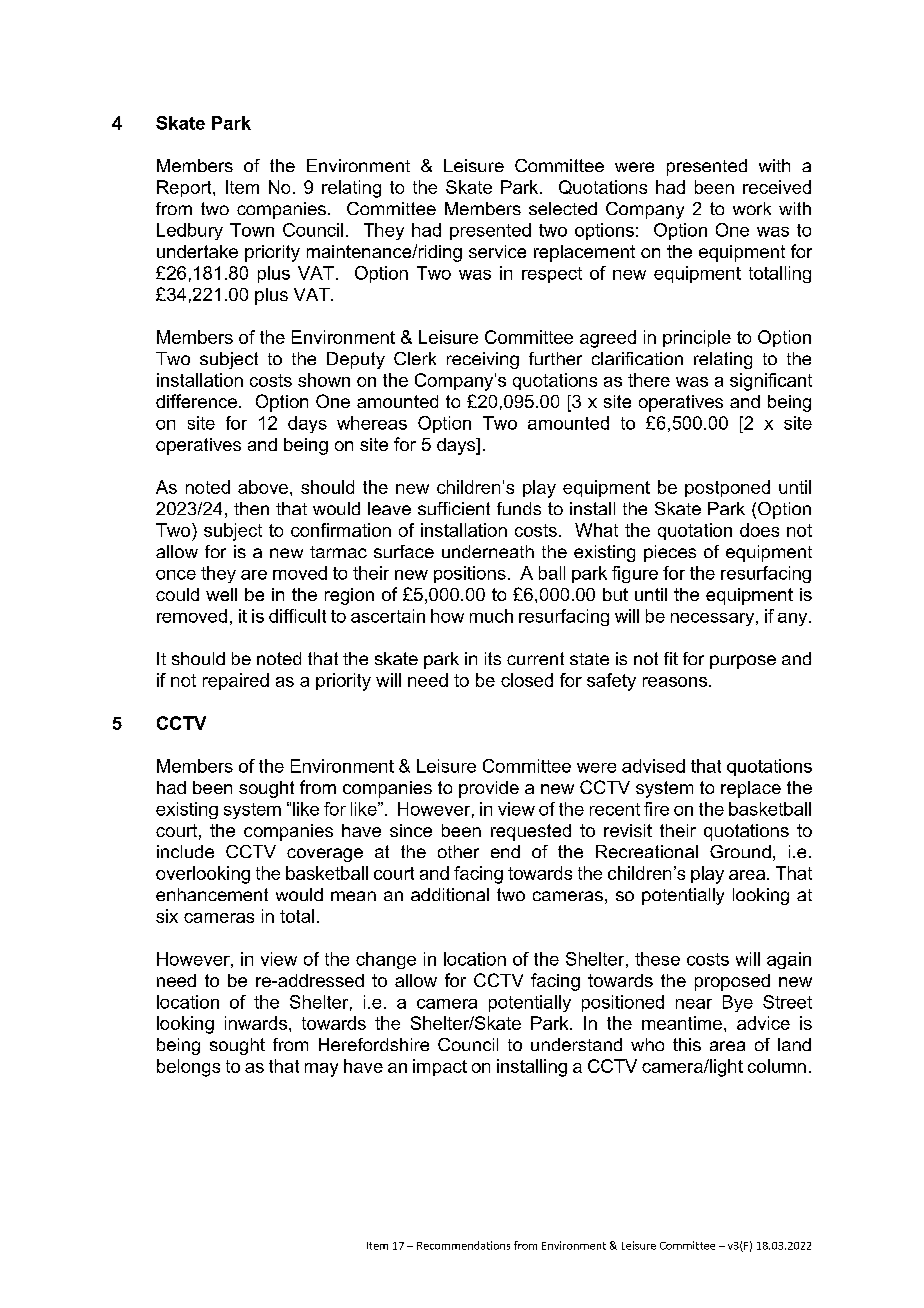 Image resolution: width=924 pixels, height=1308 pixels. What do you see at coordinates (727, 488) in the document?
I see `postponed` at bounding box center [727, 488].
